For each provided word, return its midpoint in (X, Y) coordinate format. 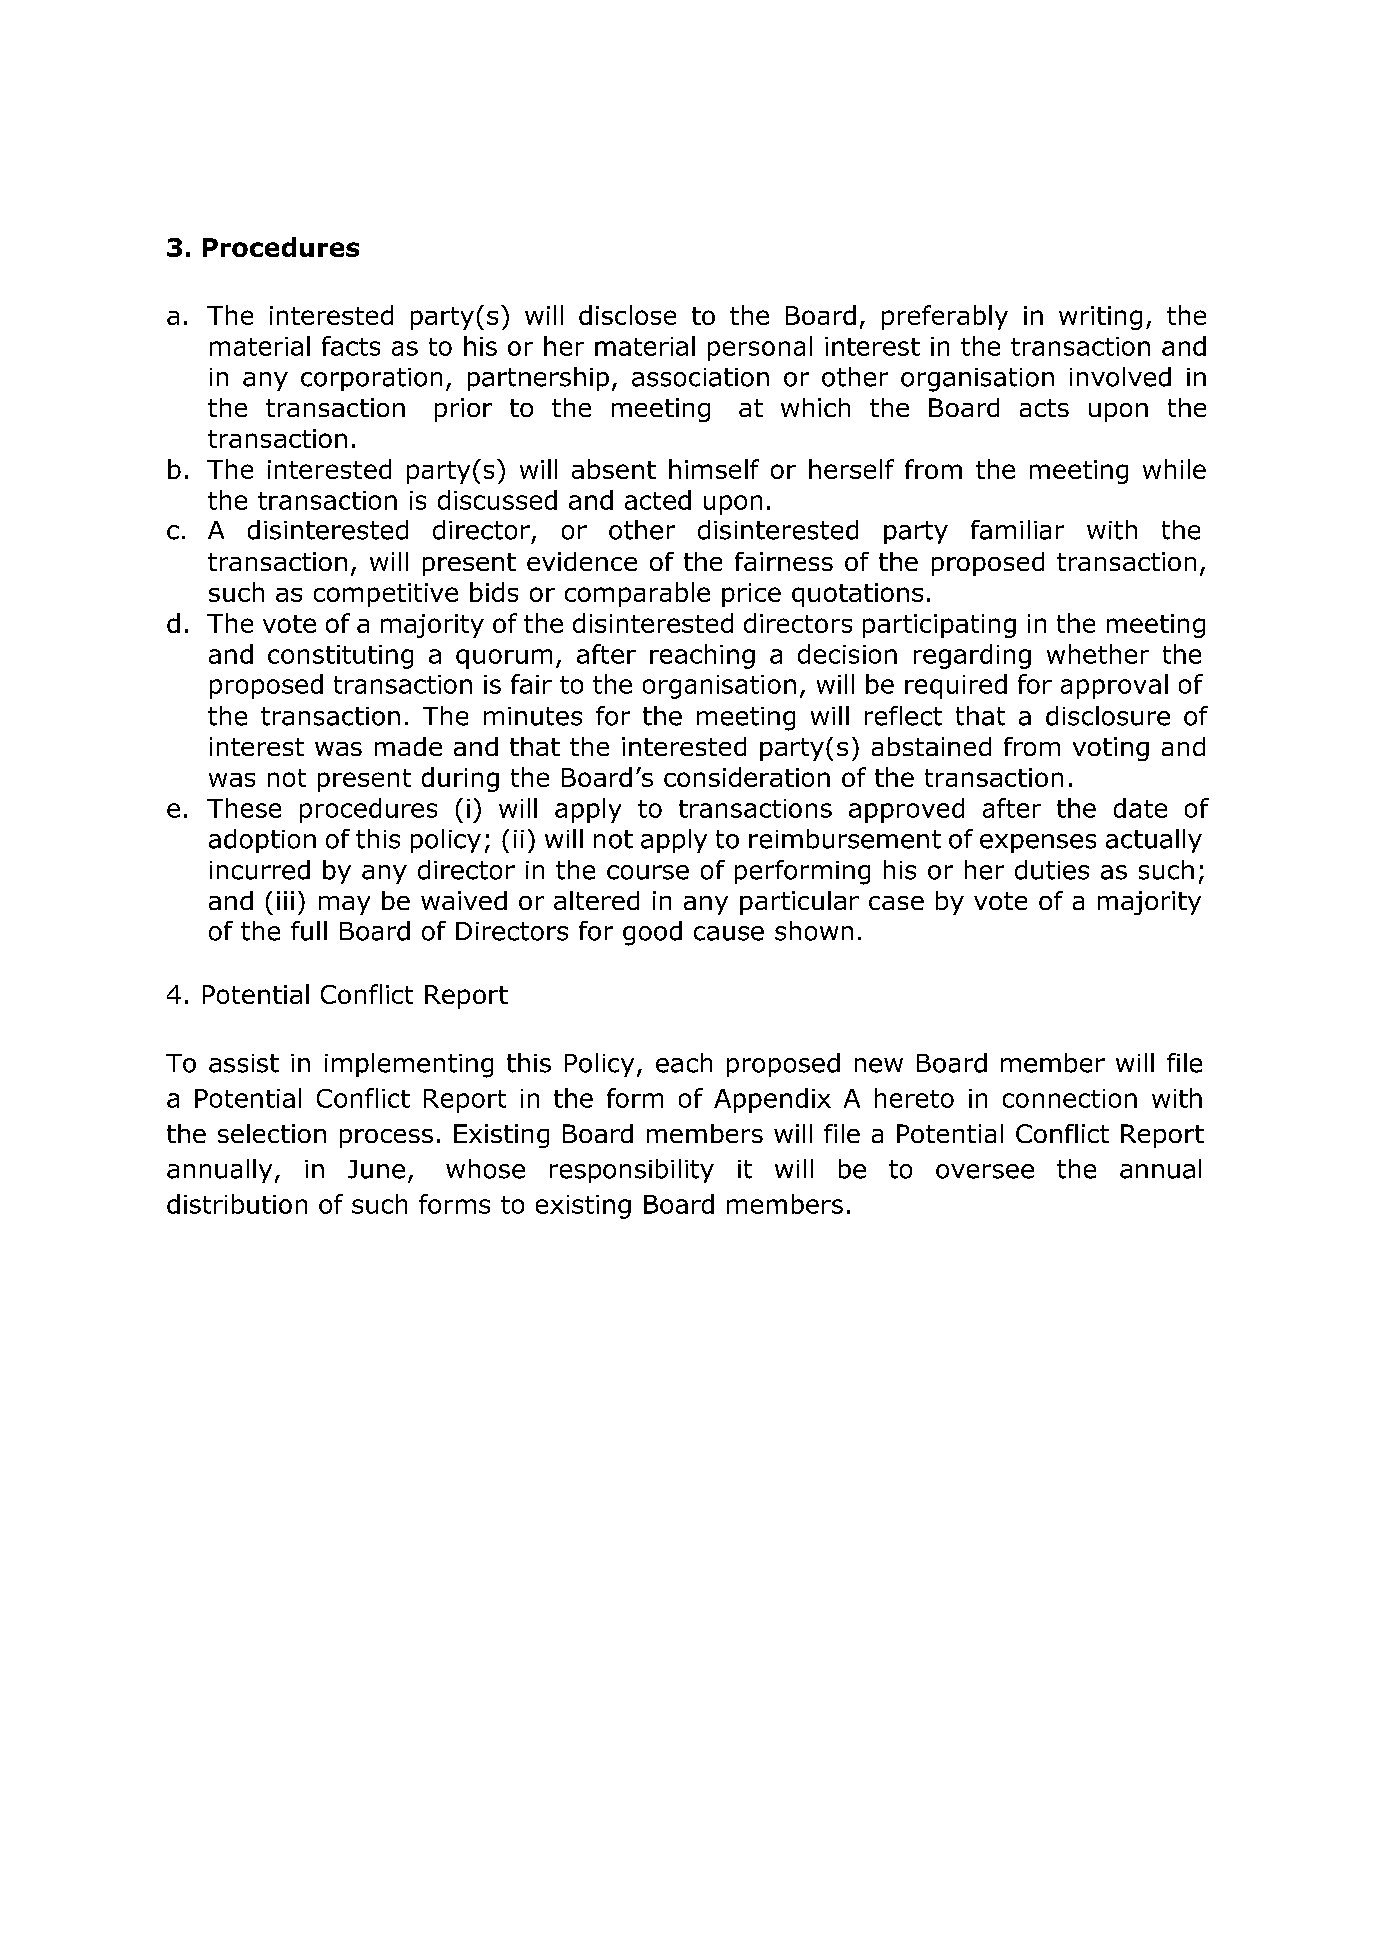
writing (1100, 318)
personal (760, 348)
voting (1111, 749)
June (376, 1169)
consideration (747, 777)
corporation (371, 379)
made (408, 746)
